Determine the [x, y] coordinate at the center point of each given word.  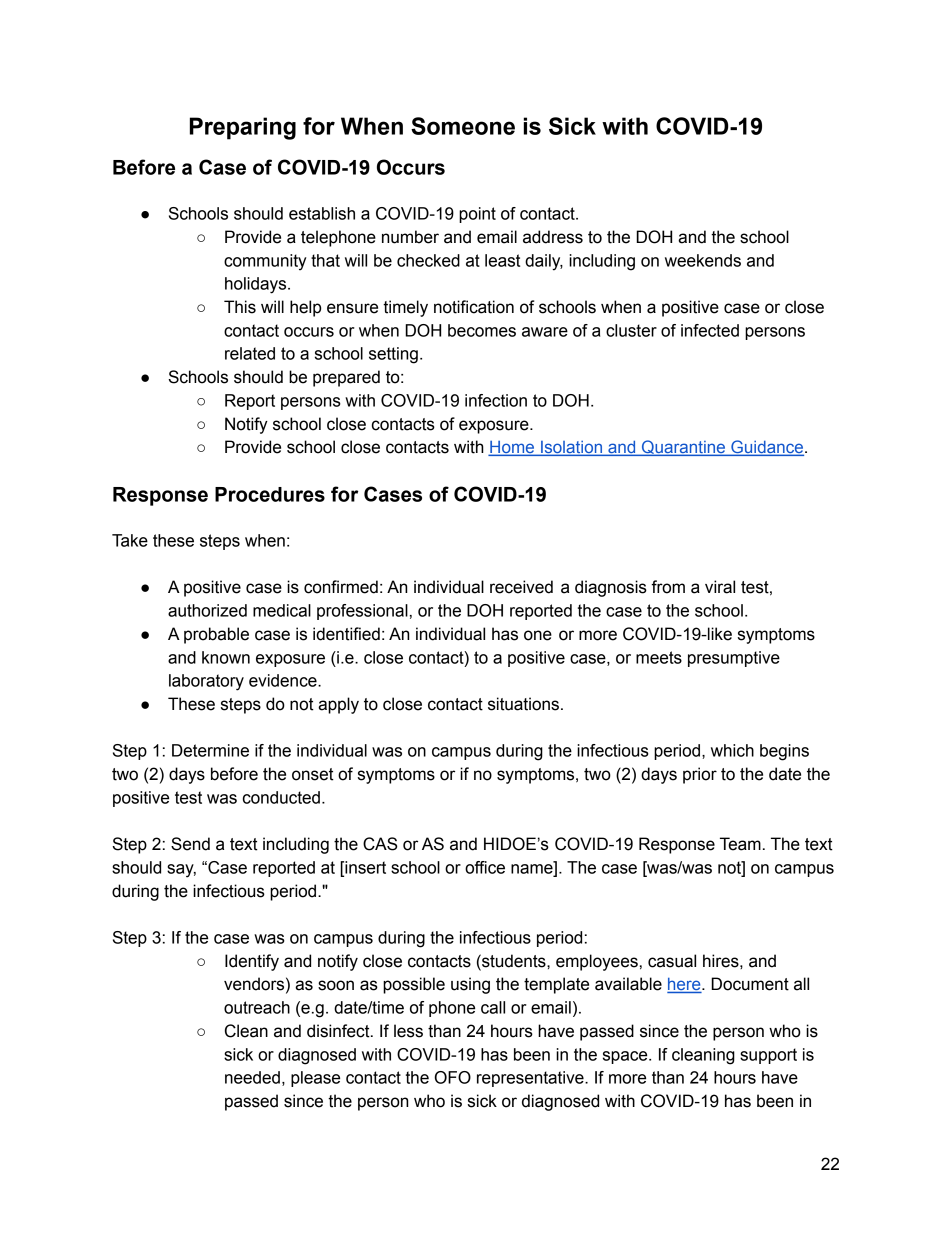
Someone [463, 126]
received [521, 587]
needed [252, 1077]
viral [720, 587]
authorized [207, 610]
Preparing [243, 128]
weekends [703, 260]
